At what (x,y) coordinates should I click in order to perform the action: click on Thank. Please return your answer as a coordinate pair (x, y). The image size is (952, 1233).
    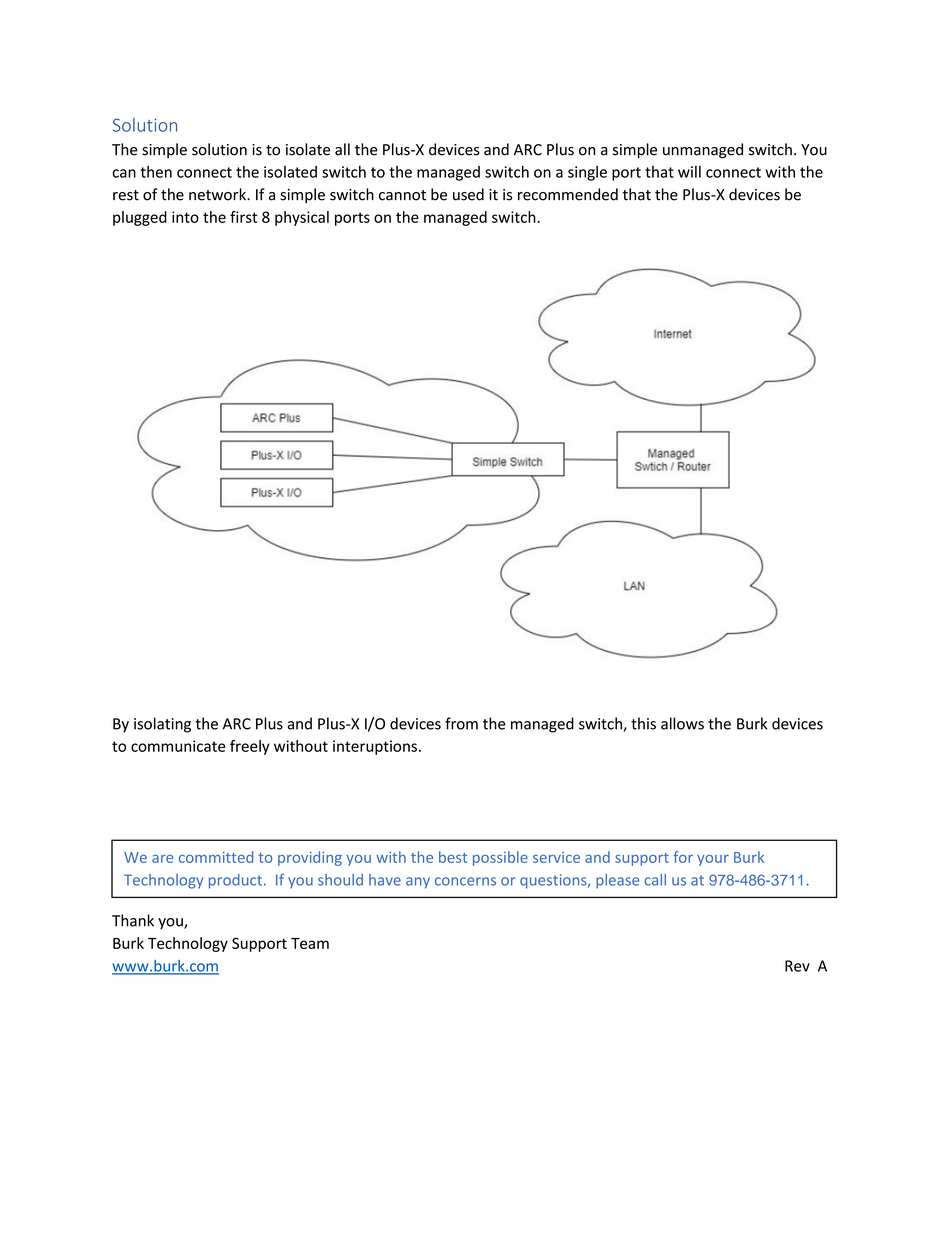
    Looking at the image, I should click on (133, 920).
